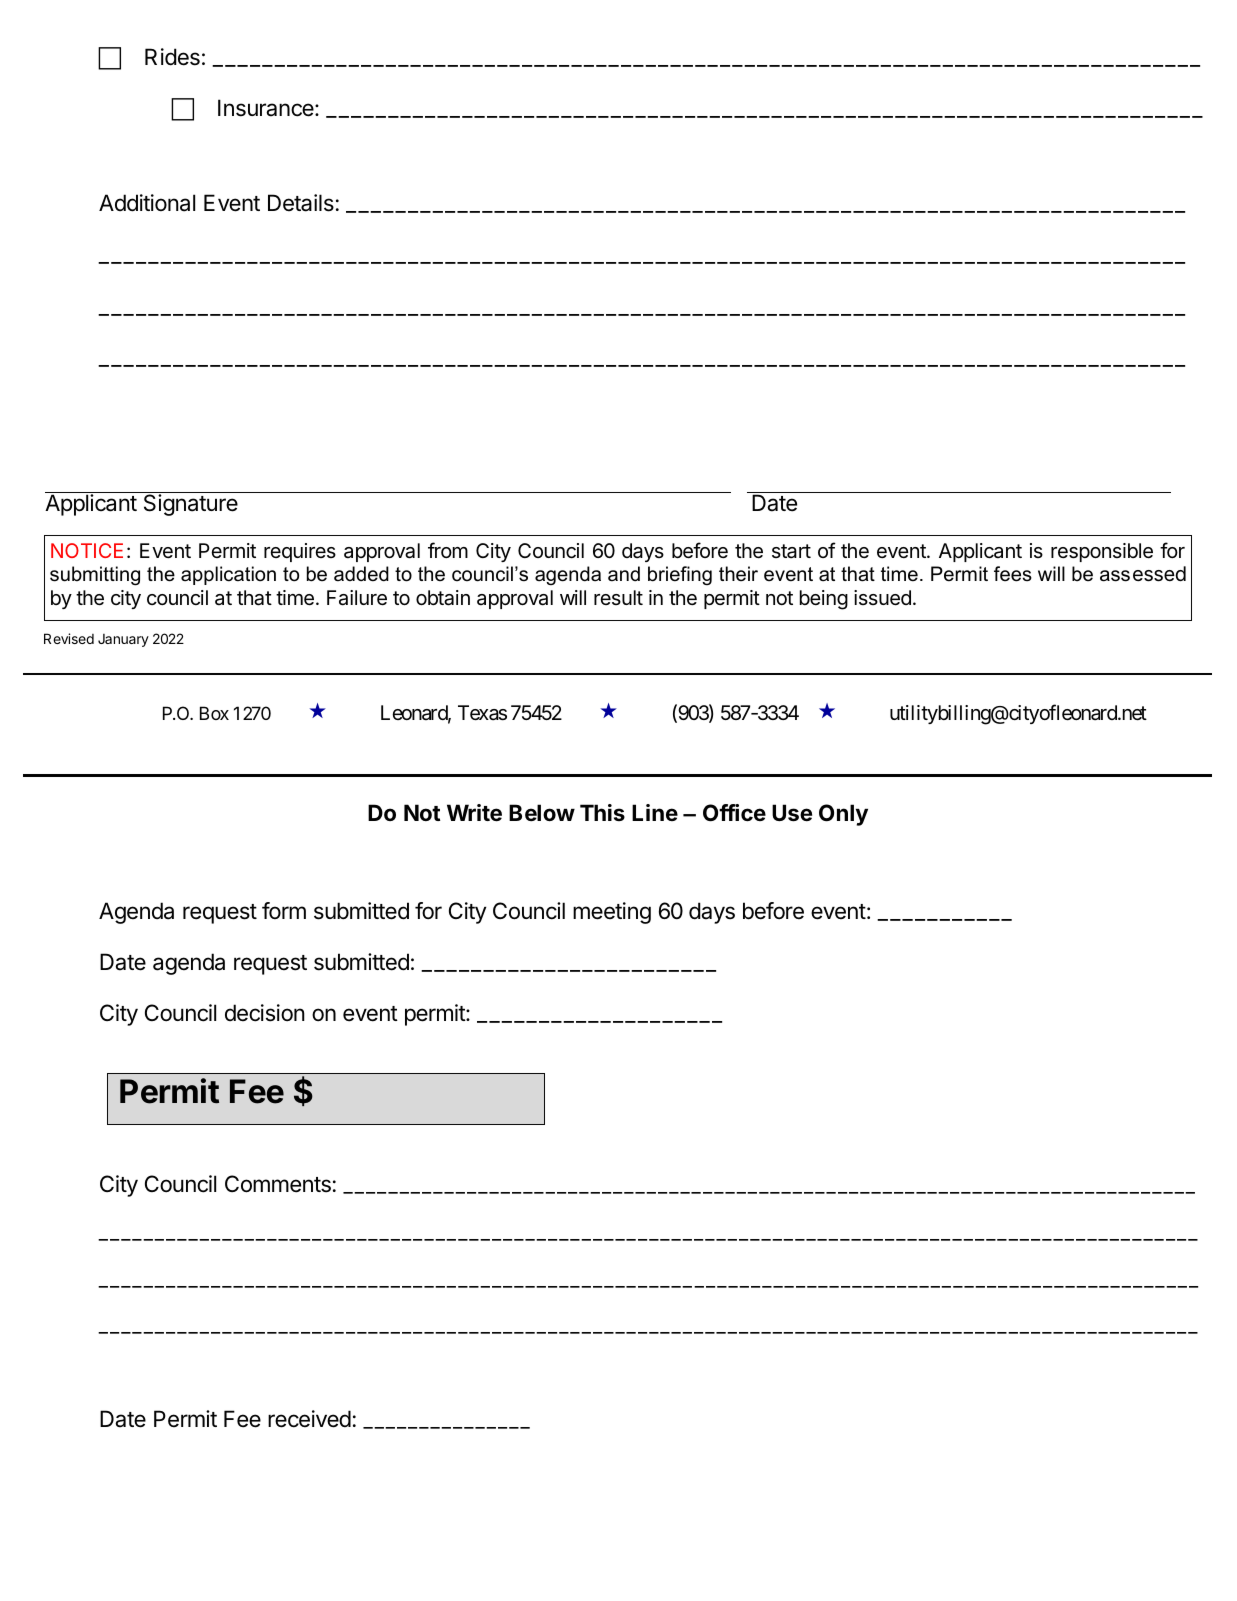 Image resolution: width=1237 pixels, height=1601 pixels. Describe the element at coordinates (147, 203) in the screenshot. I see `Additional` at that location.
